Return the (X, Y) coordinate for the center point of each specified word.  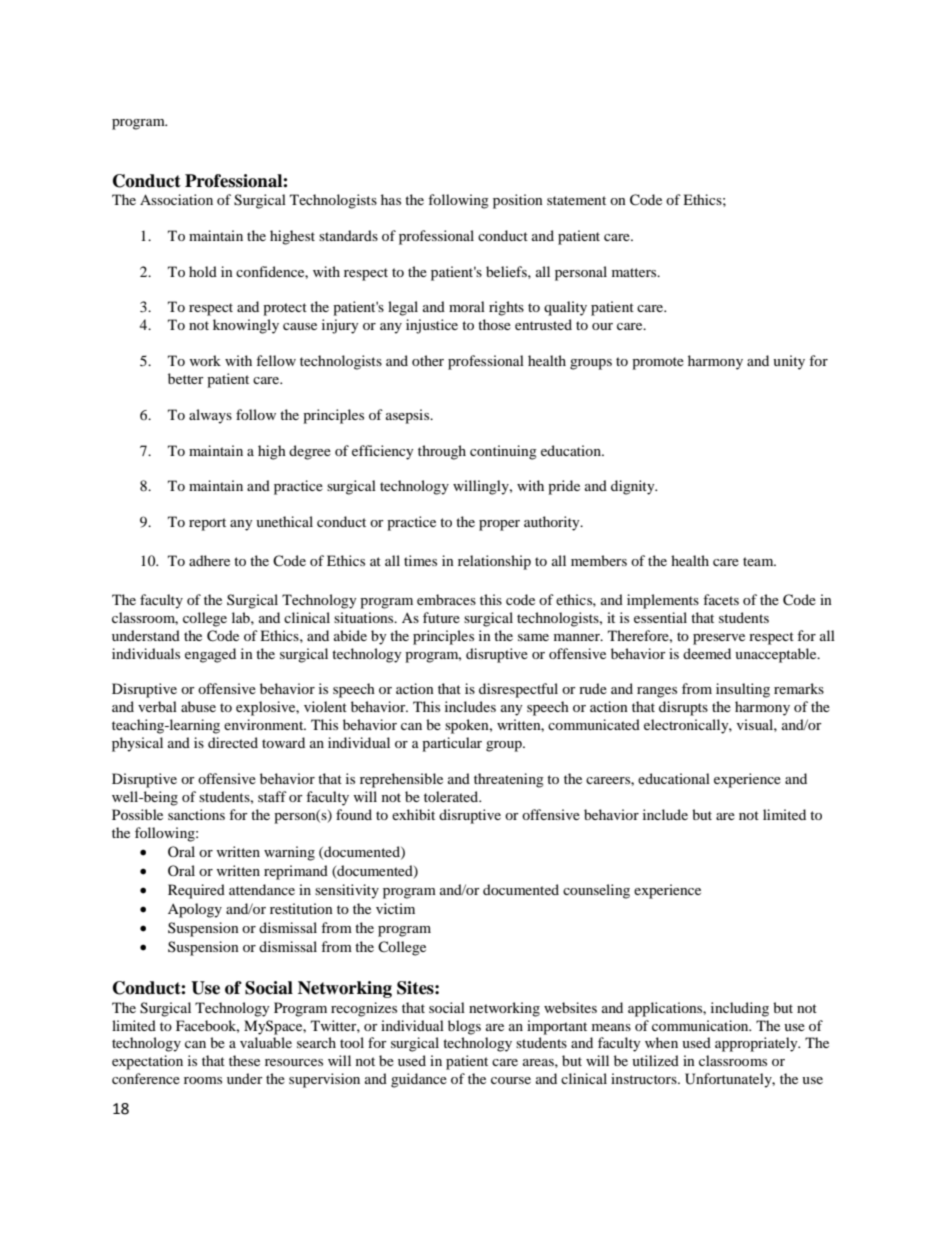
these (244, 1060)
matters (635, 272)
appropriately (757, 1044)
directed (233, 742)
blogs (464, 1027)
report (207, 524)
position (518, 201)
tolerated (452, 796)
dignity (634, 487)
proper (499, 525)
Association (176, 199)
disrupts (683, 708)
